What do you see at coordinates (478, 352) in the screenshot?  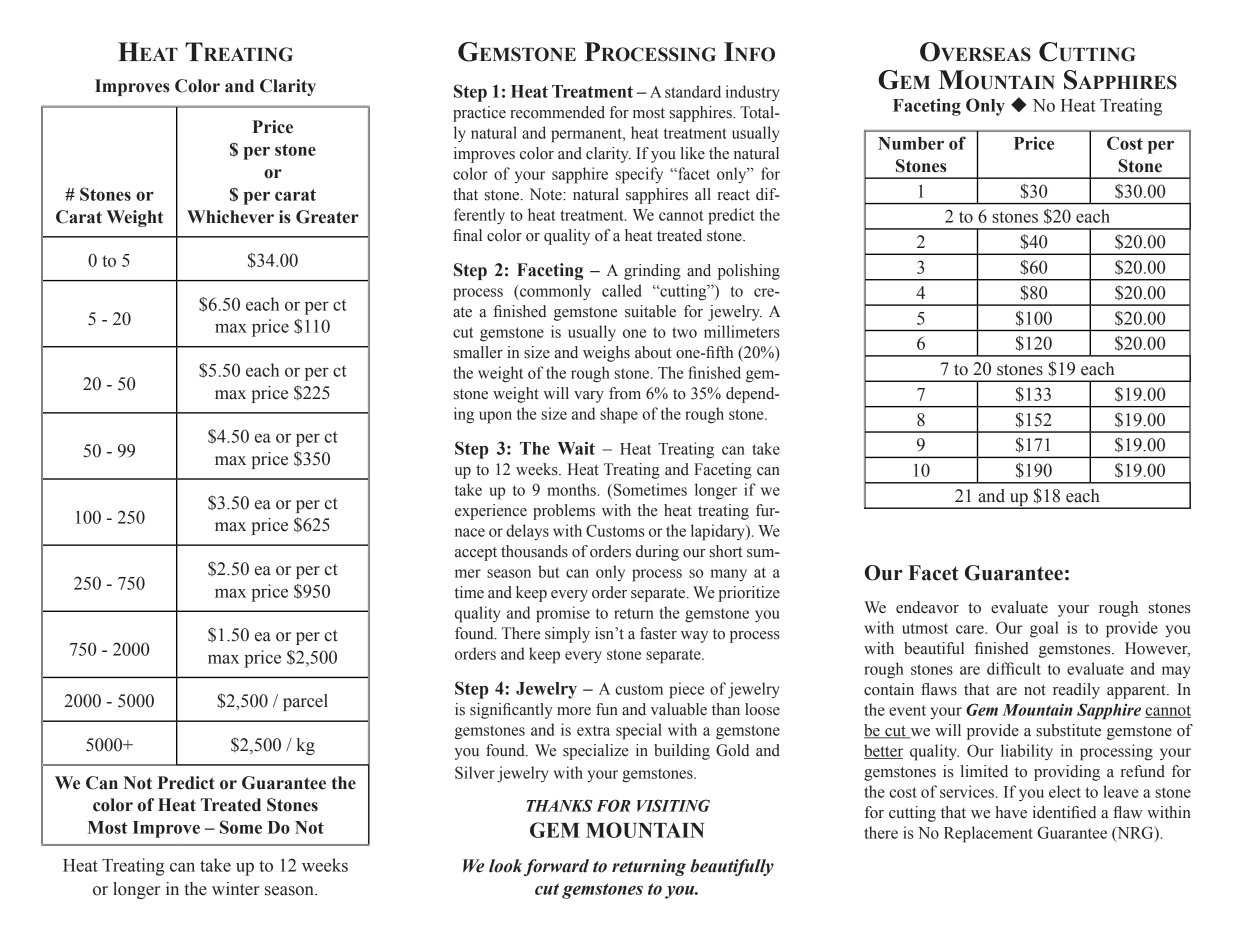 I see `smaller` at bounding box center [478, 352].
